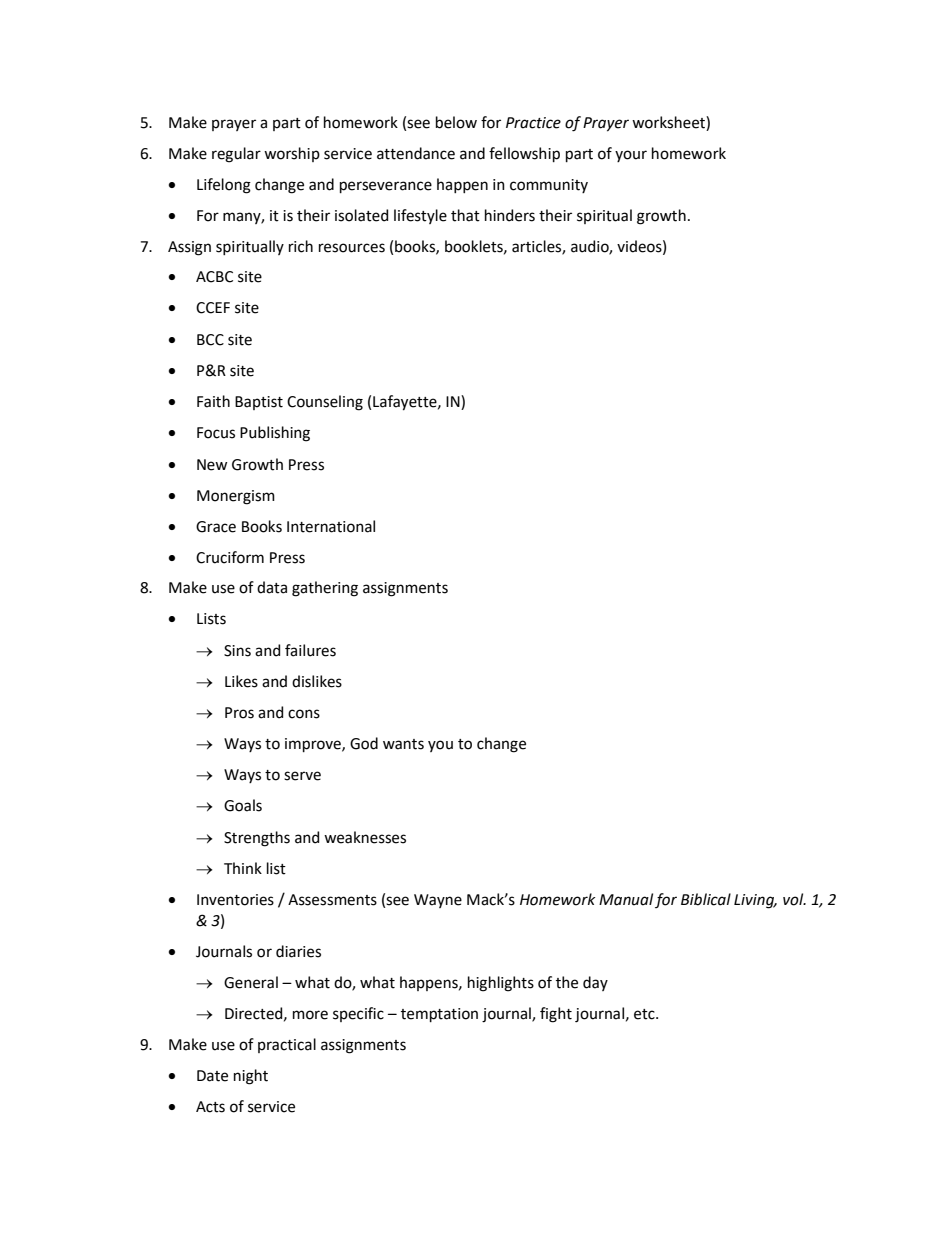  I want to click on gathering, so click(325, 589).
